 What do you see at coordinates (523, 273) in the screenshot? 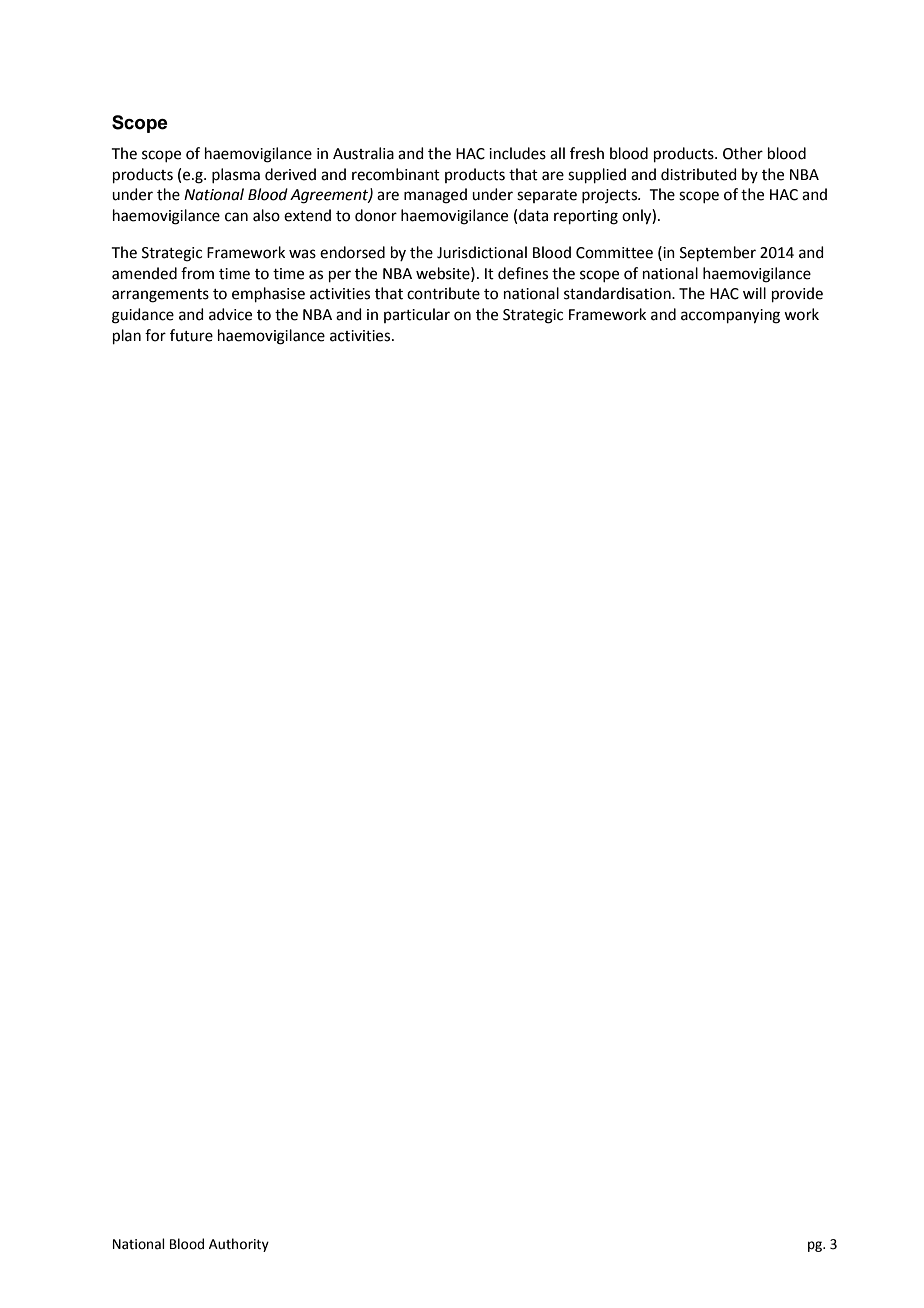
I see `defines` at bounding box center [523, 273].
